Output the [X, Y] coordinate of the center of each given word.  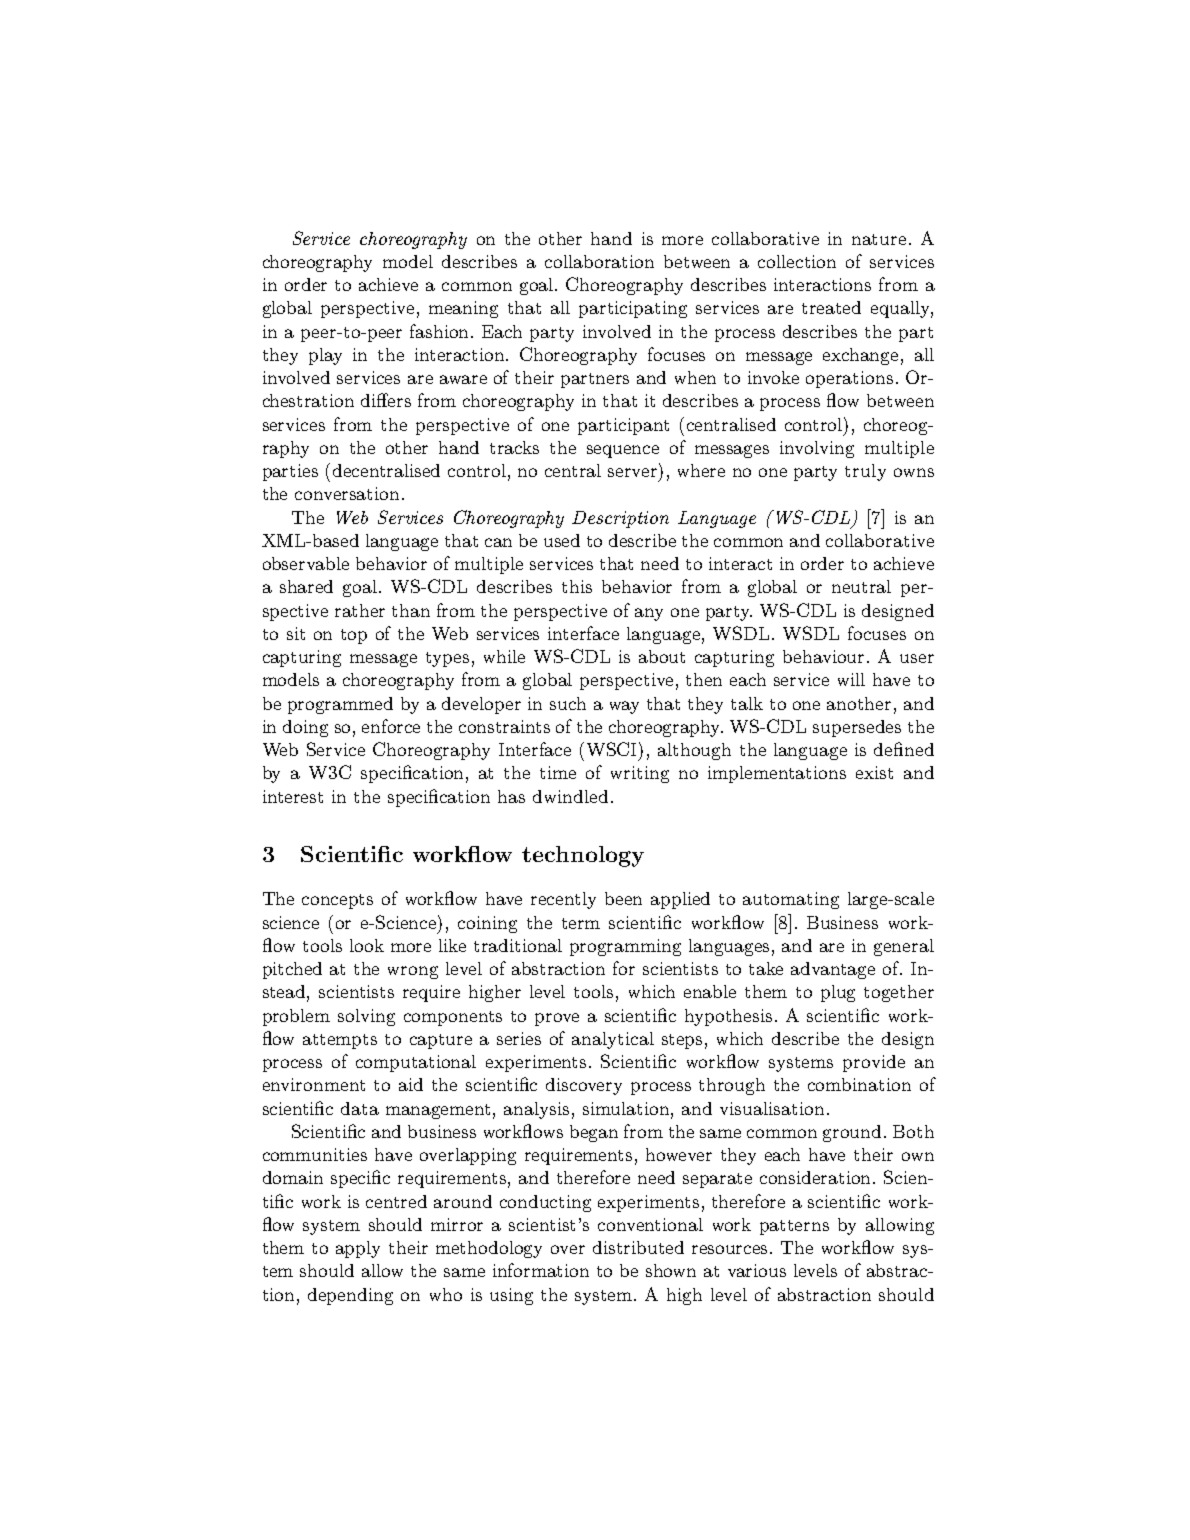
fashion [441, 331]
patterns [794, 1227]
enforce [391, 726]
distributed [638, 1247]
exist [874, 772]
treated [831, 307]
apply [358, 1249]
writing [640, 774]
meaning [463, 309]
